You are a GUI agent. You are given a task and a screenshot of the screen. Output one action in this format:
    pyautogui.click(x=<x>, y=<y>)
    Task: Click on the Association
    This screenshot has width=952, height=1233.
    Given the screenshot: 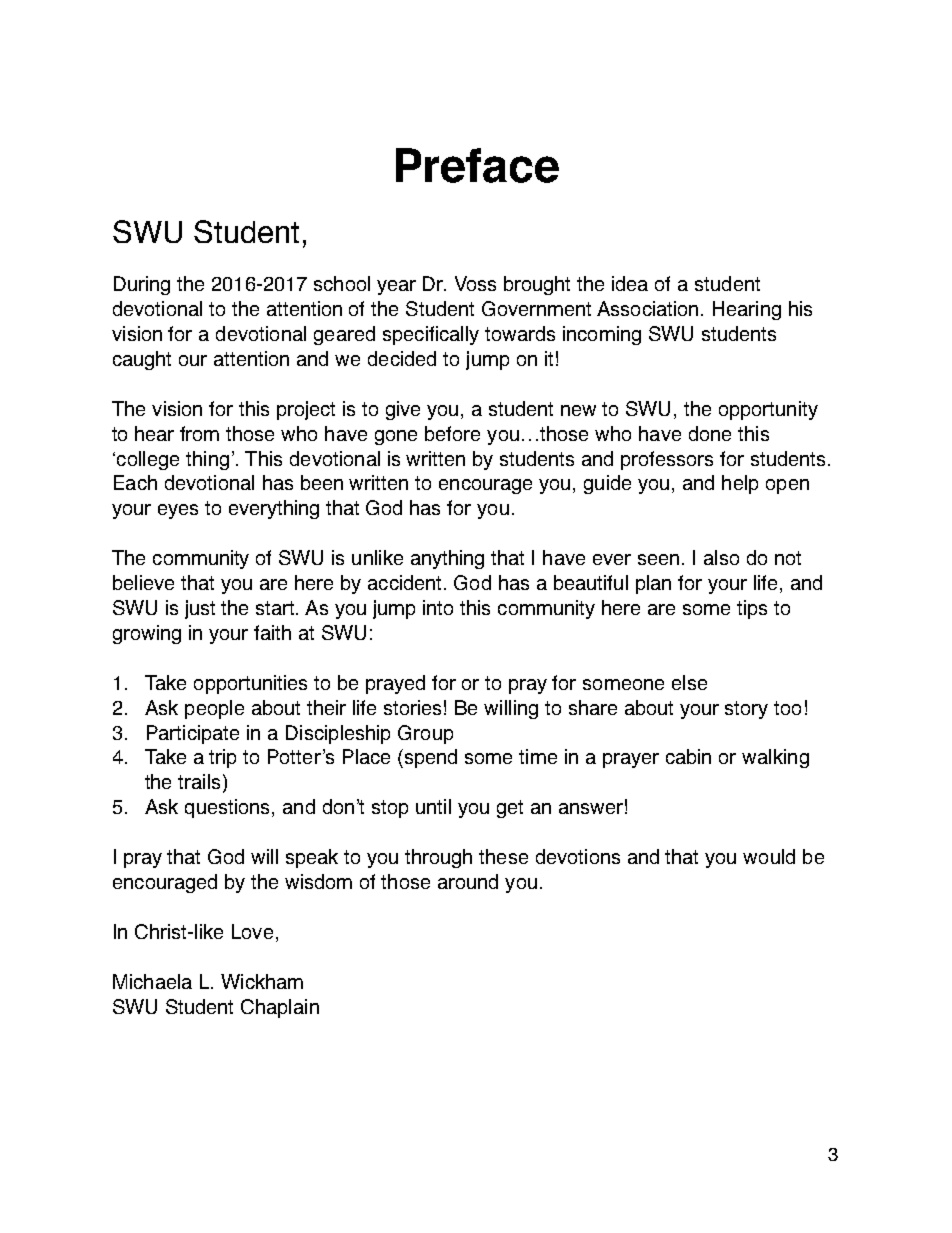 What is the action you would take?
    pyautogui.click(x=647, y=308)
